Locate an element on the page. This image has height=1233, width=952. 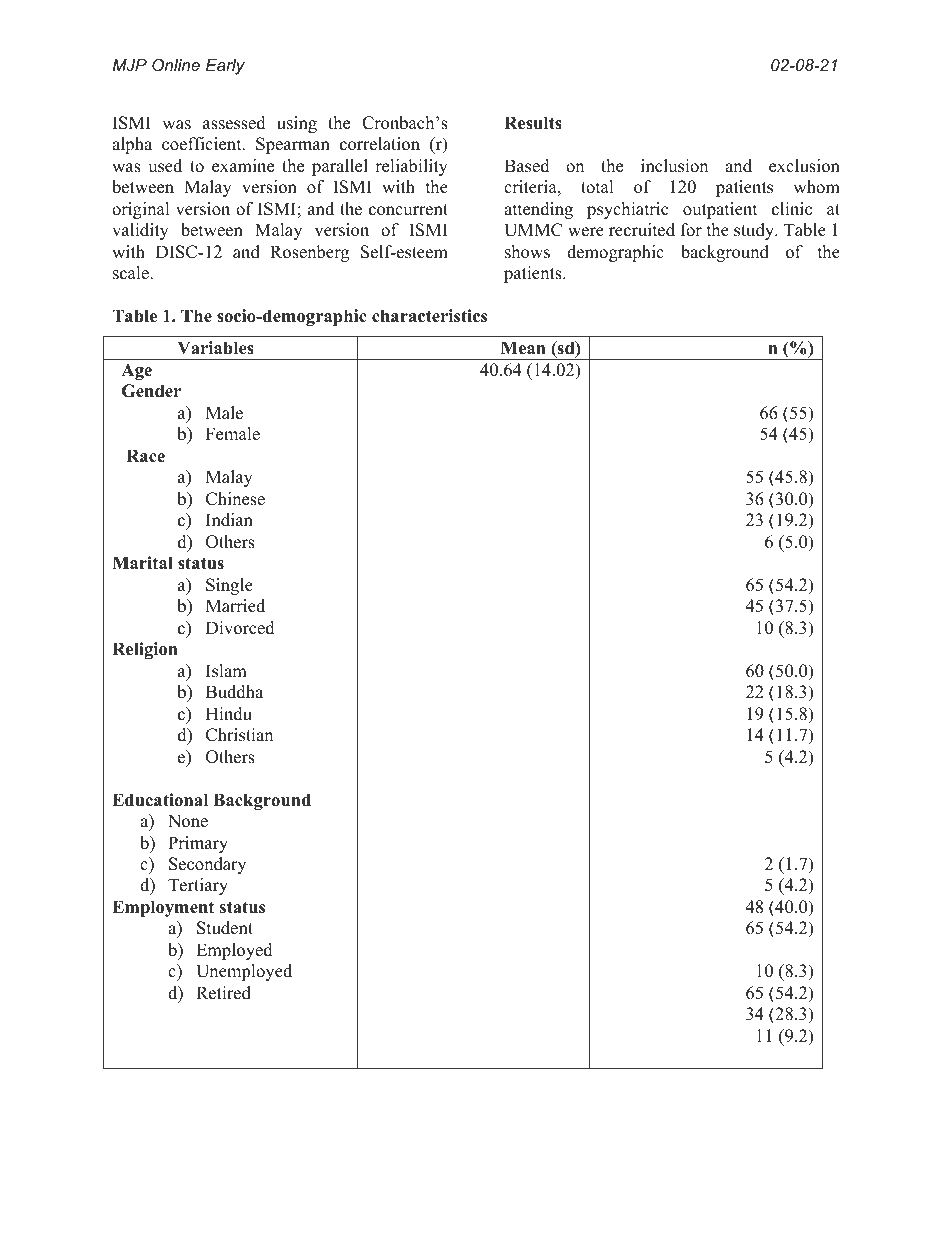
Islam is located at coordinates (226, 671).
